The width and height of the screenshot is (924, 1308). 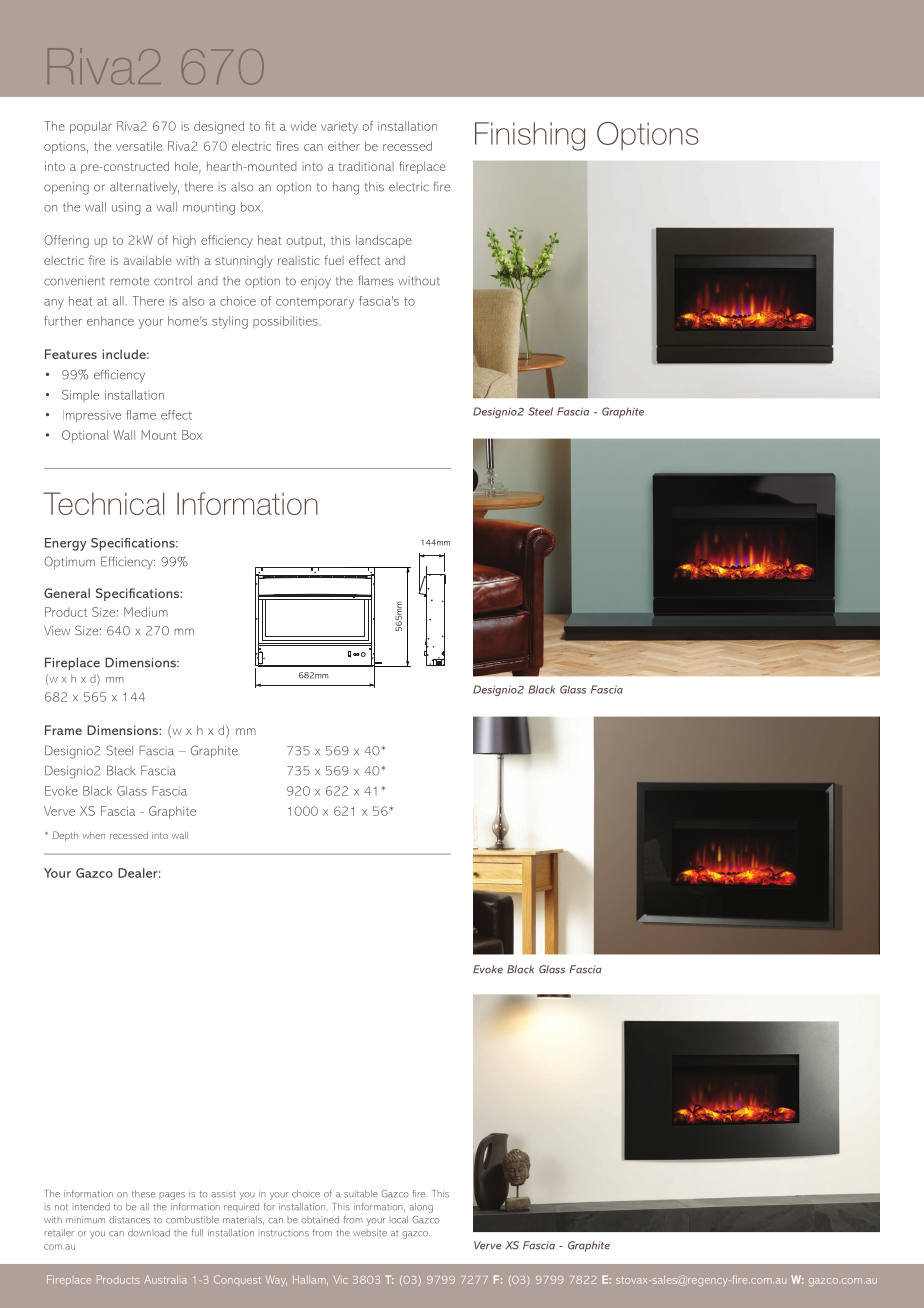 I want to click on contemporary, so click(x=315, y=303).
